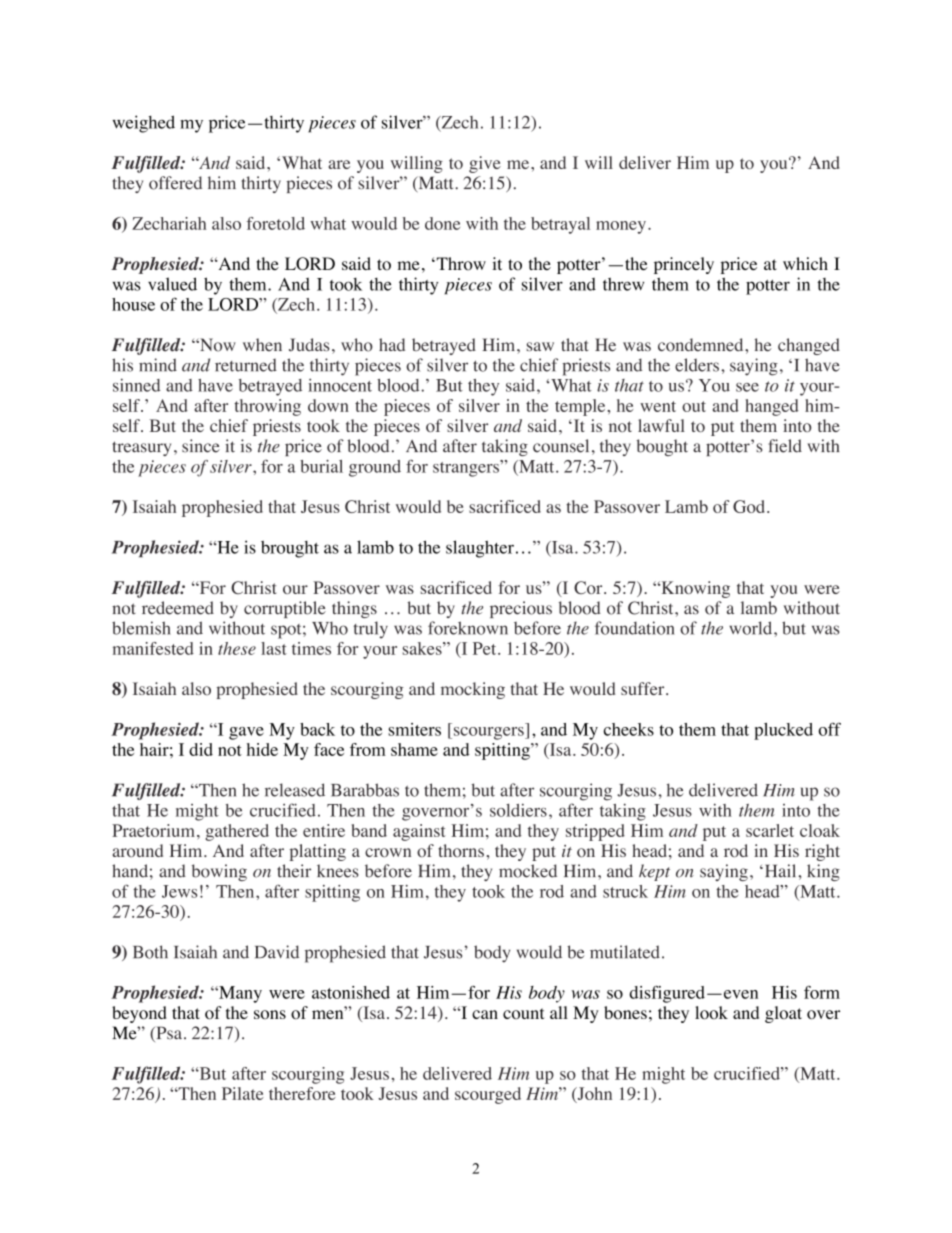 The image size is (952, 1233). I want to click on Pilate, so click(243, 1093).
